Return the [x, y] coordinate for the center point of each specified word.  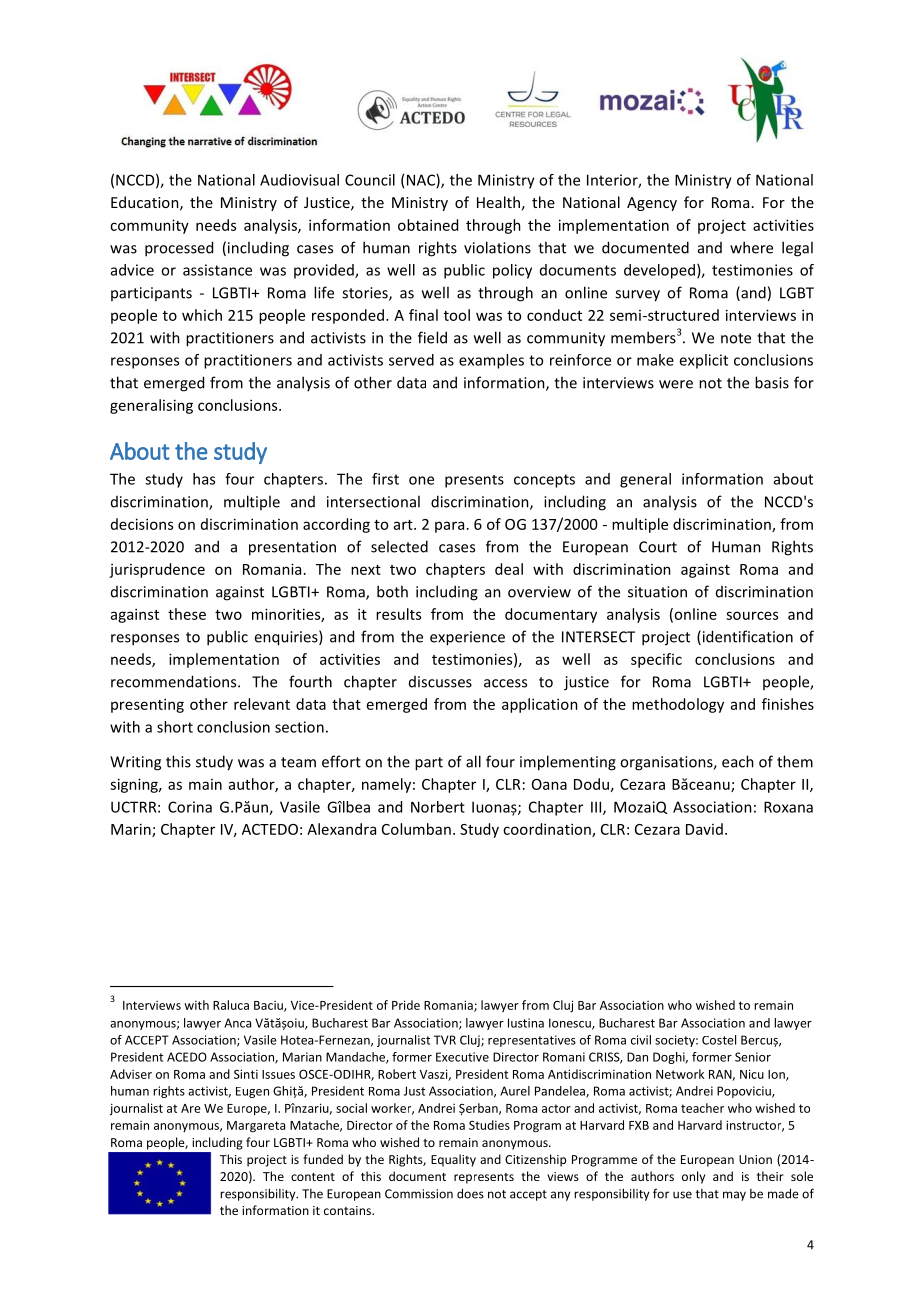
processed [179, 249]
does [470, 1193]
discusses [440, 682]
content [313, 1177]
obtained [428, 225]
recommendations [175, 681]
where [751, 247]
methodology [678, 705]
